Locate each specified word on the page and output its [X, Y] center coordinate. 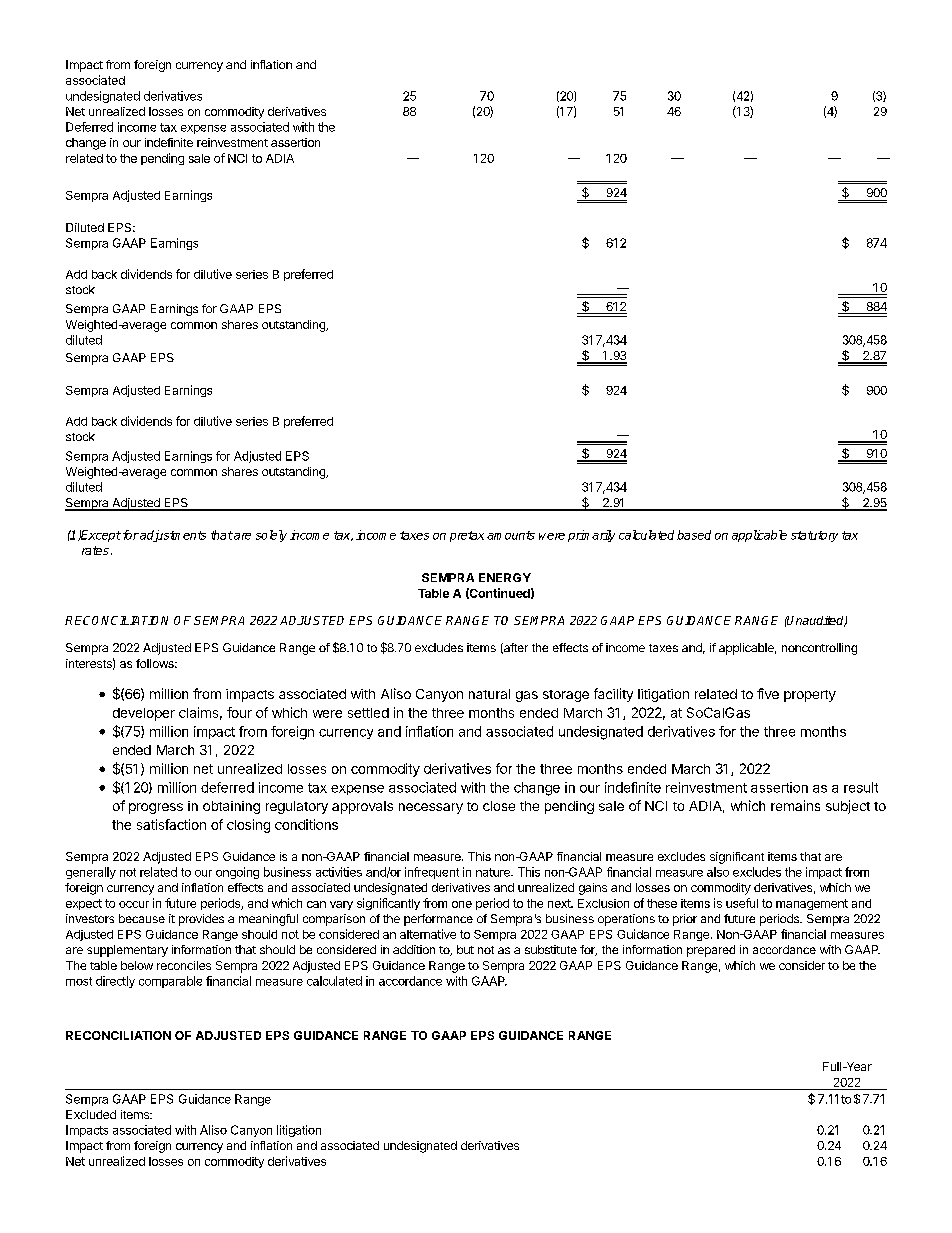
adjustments [172, 536]
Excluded [91, 1114]
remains [795, 805]
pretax [467, 536]
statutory [814, 536]
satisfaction [171, 824]
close [499, 806]
